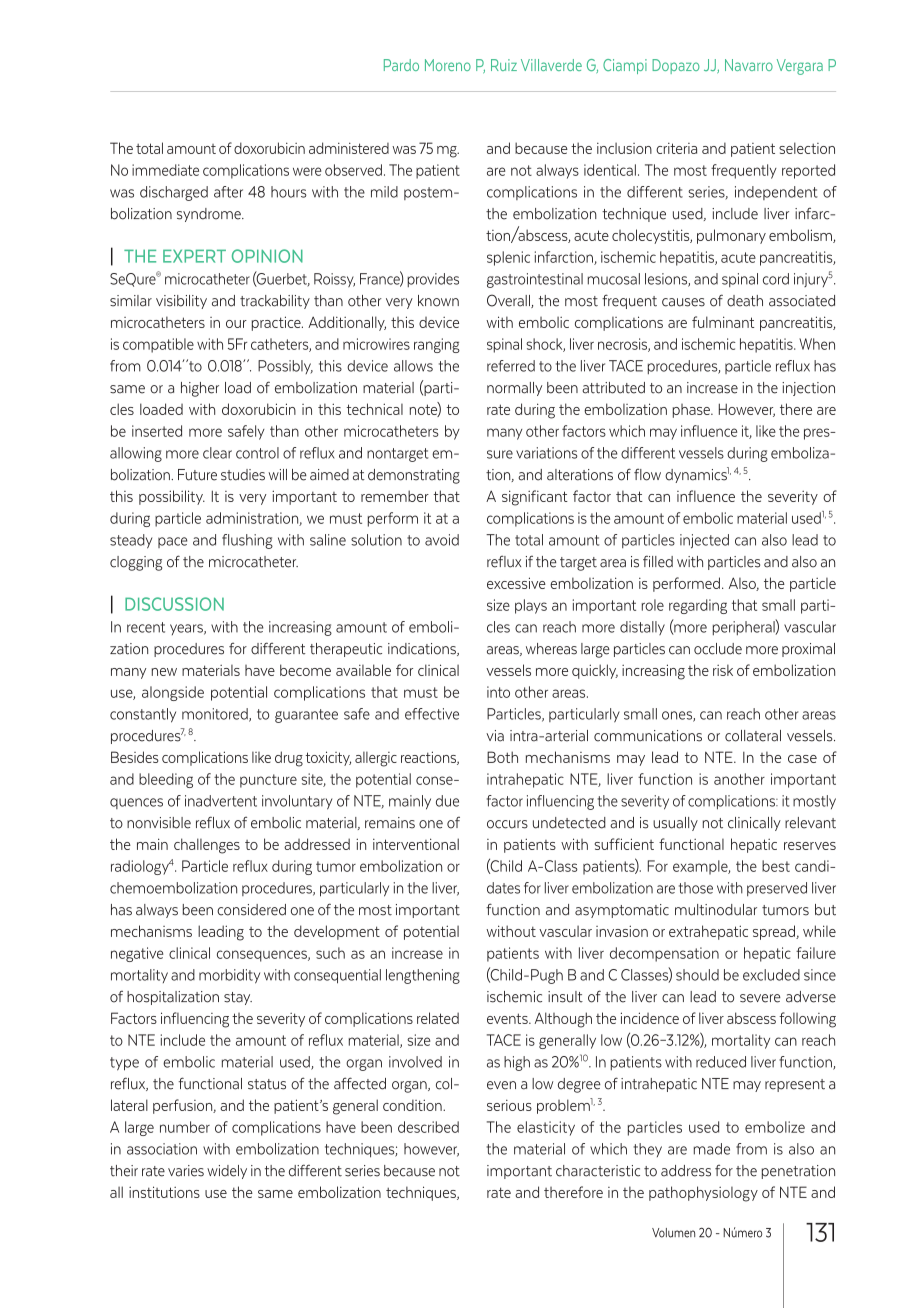 The height and width of the screenshot is (1308, 924). Describe the element at coordinates (423, 976) in the screenshot. I see `lengthening` at that location.
